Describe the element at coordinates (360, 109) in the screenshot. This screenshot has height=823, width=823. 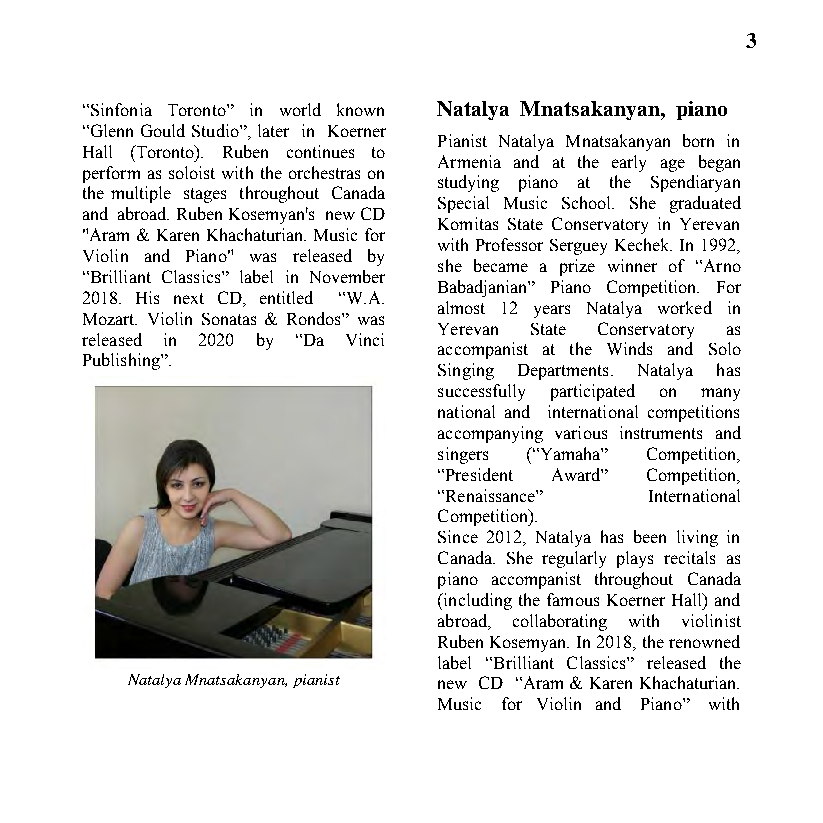
I see `known` at that location.
